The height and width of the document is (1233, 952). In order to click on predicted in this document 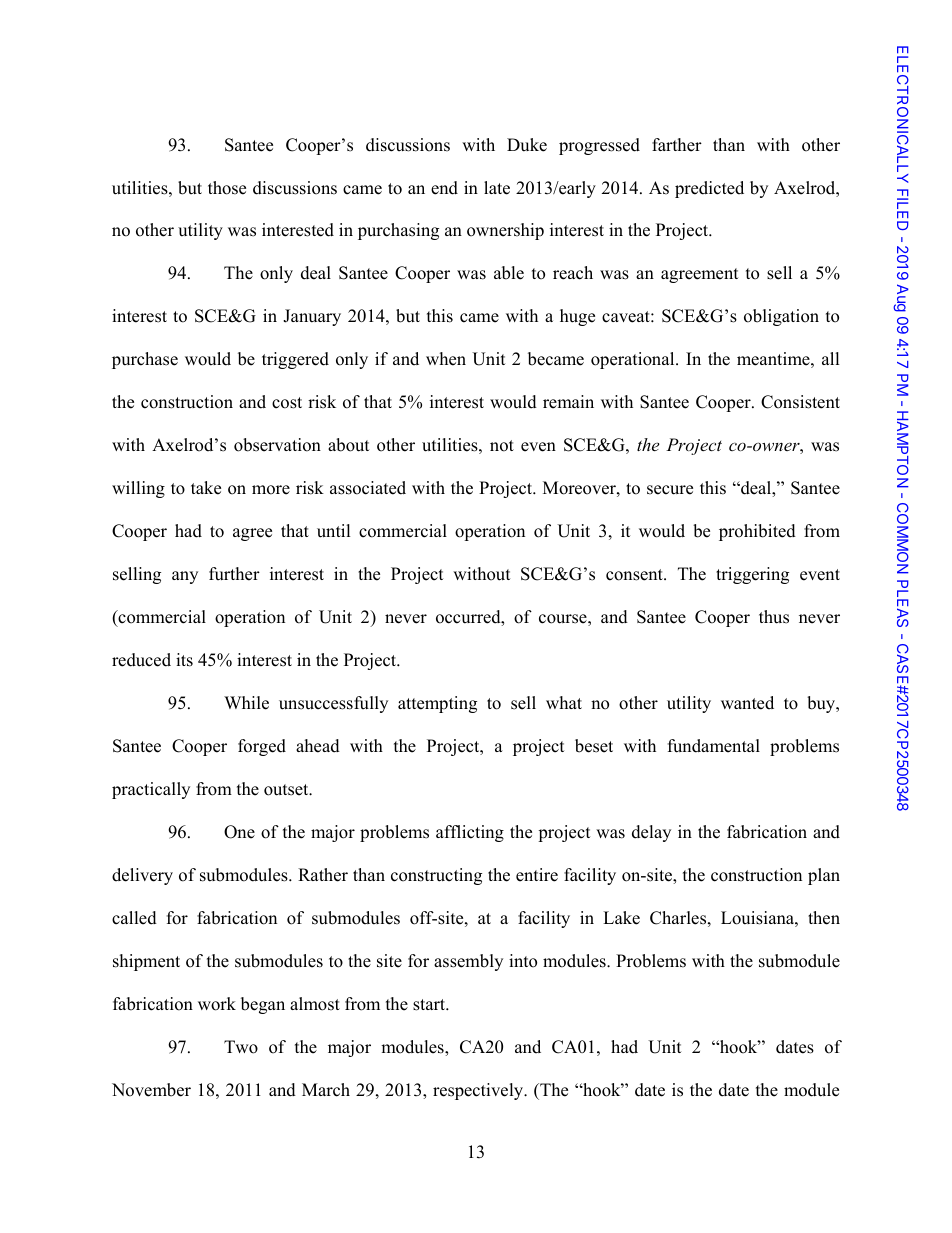, I will do `click(709, 189)`.
